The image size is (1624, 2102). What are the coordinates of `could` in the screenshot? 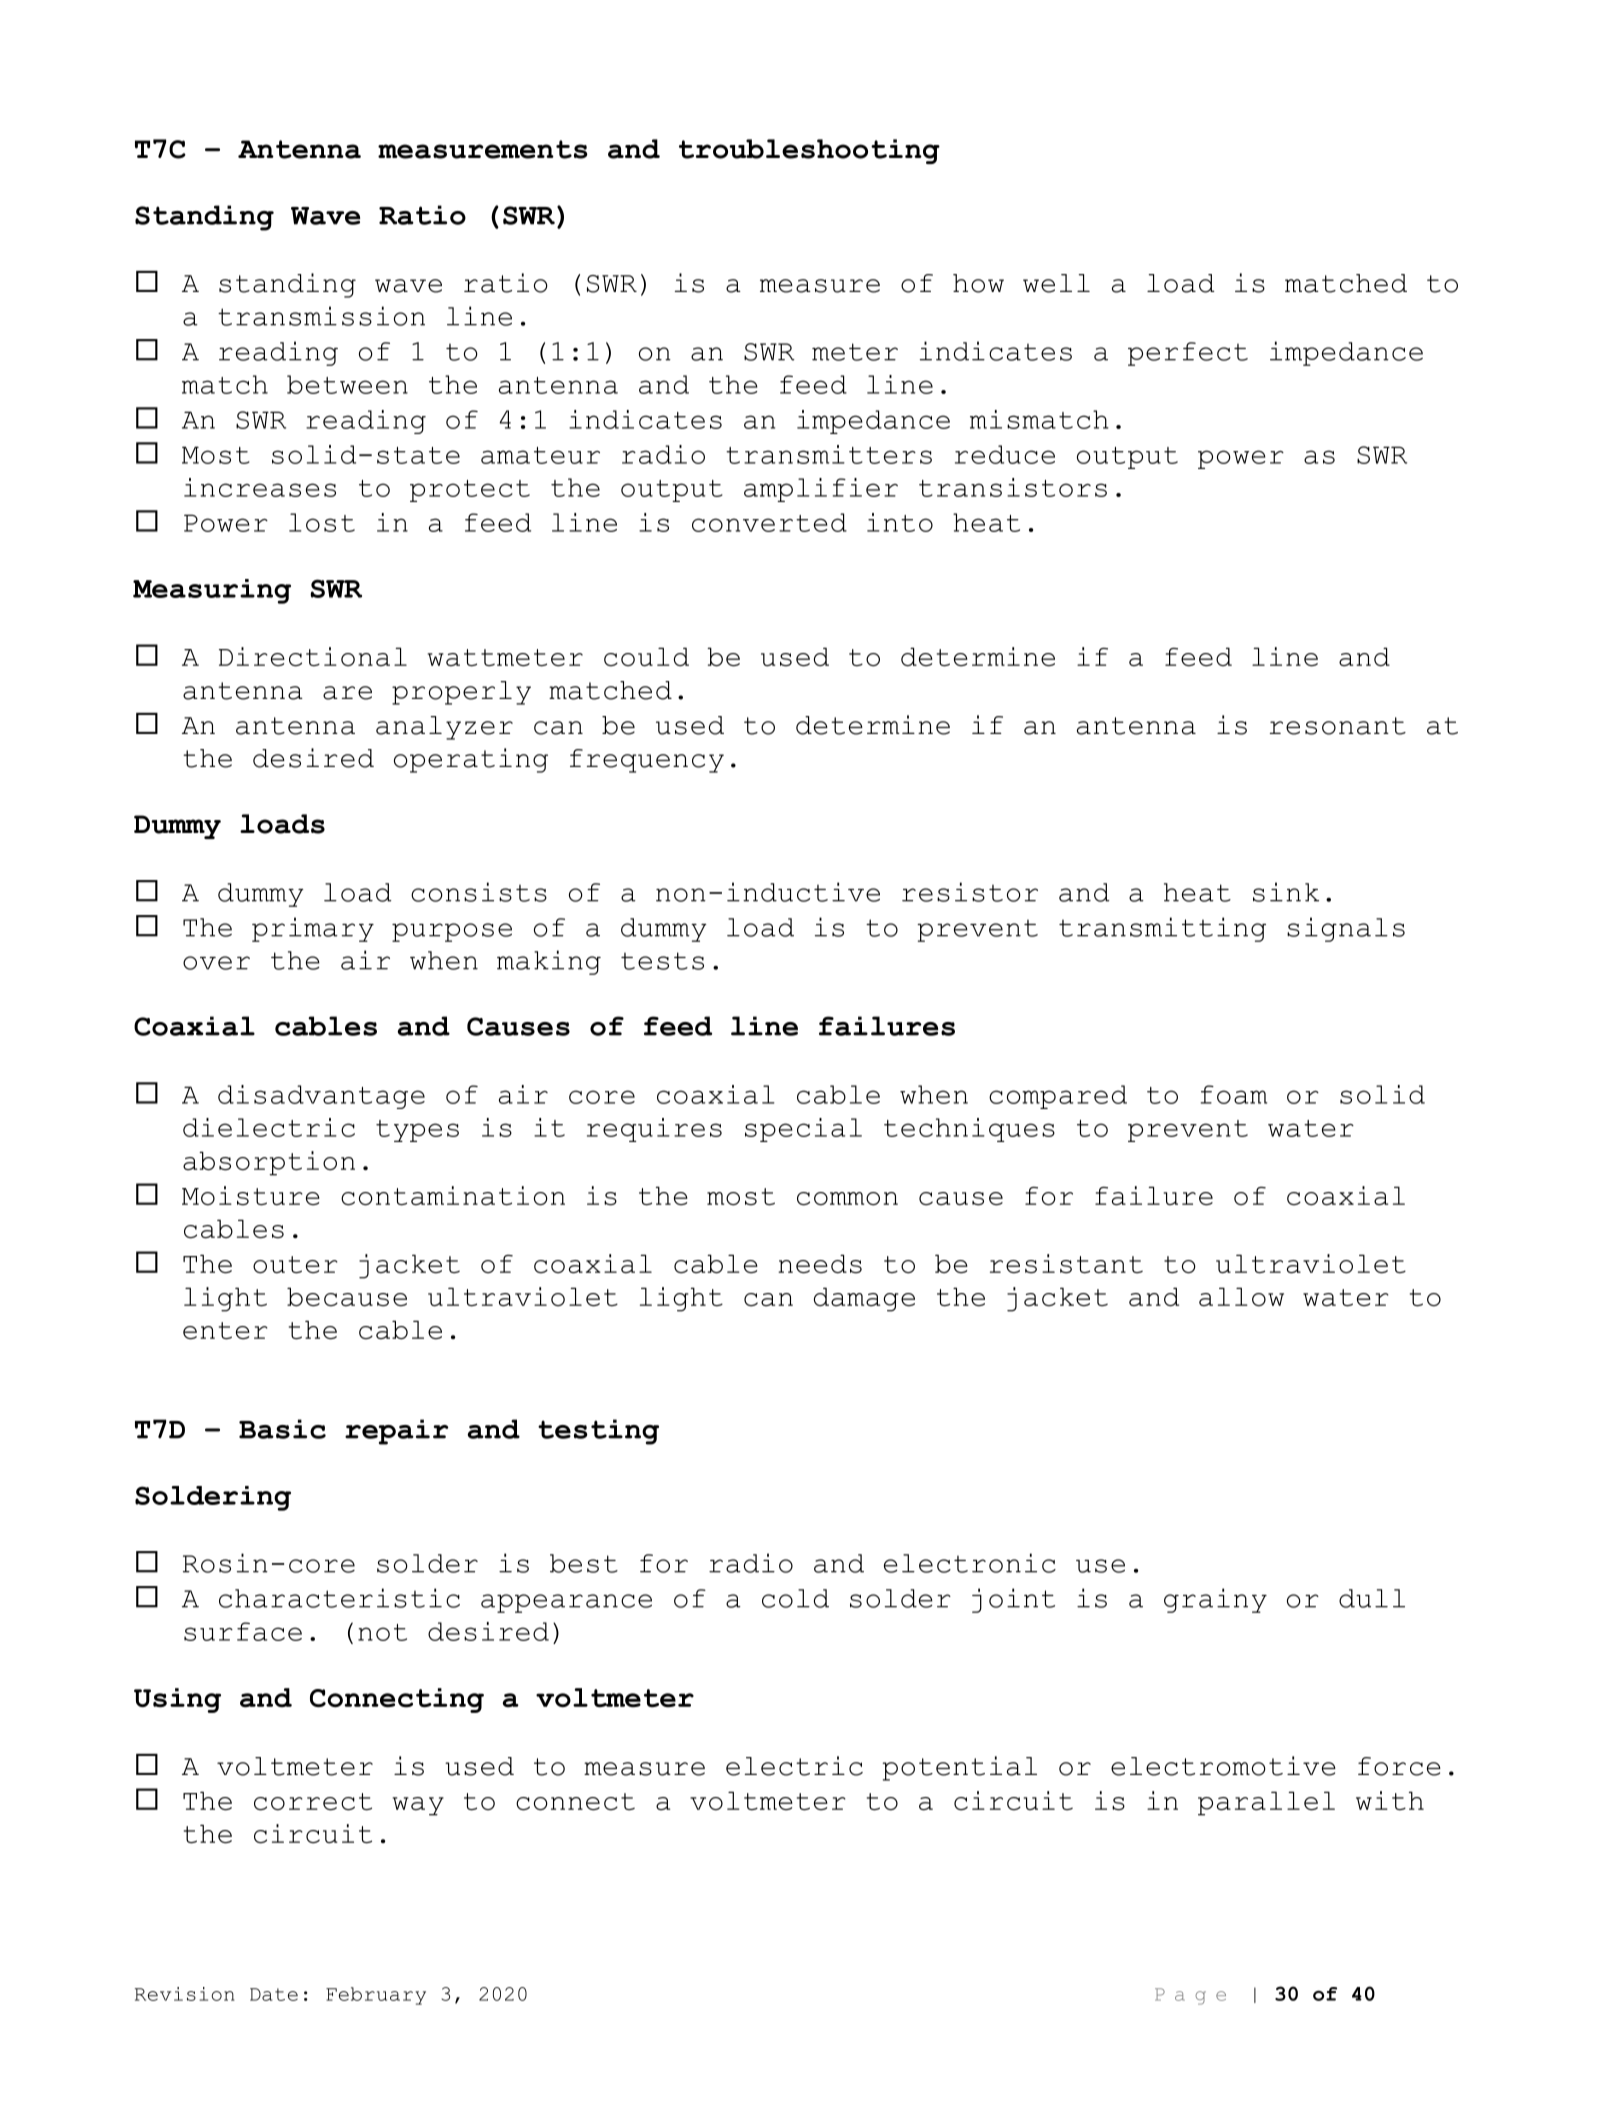 It's located at (646, 656).
